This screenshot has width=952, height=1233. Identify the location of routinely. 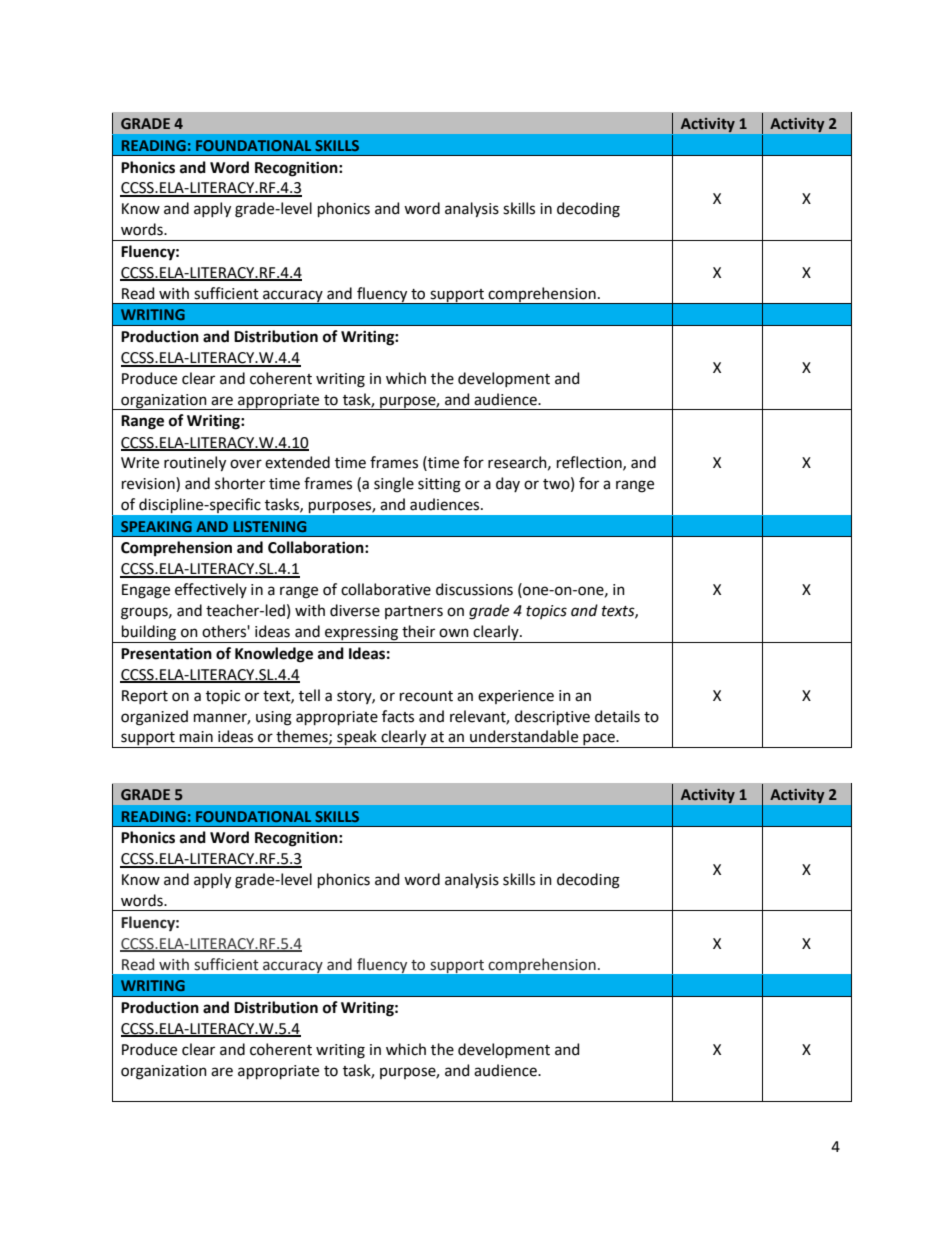
(195, 464).
